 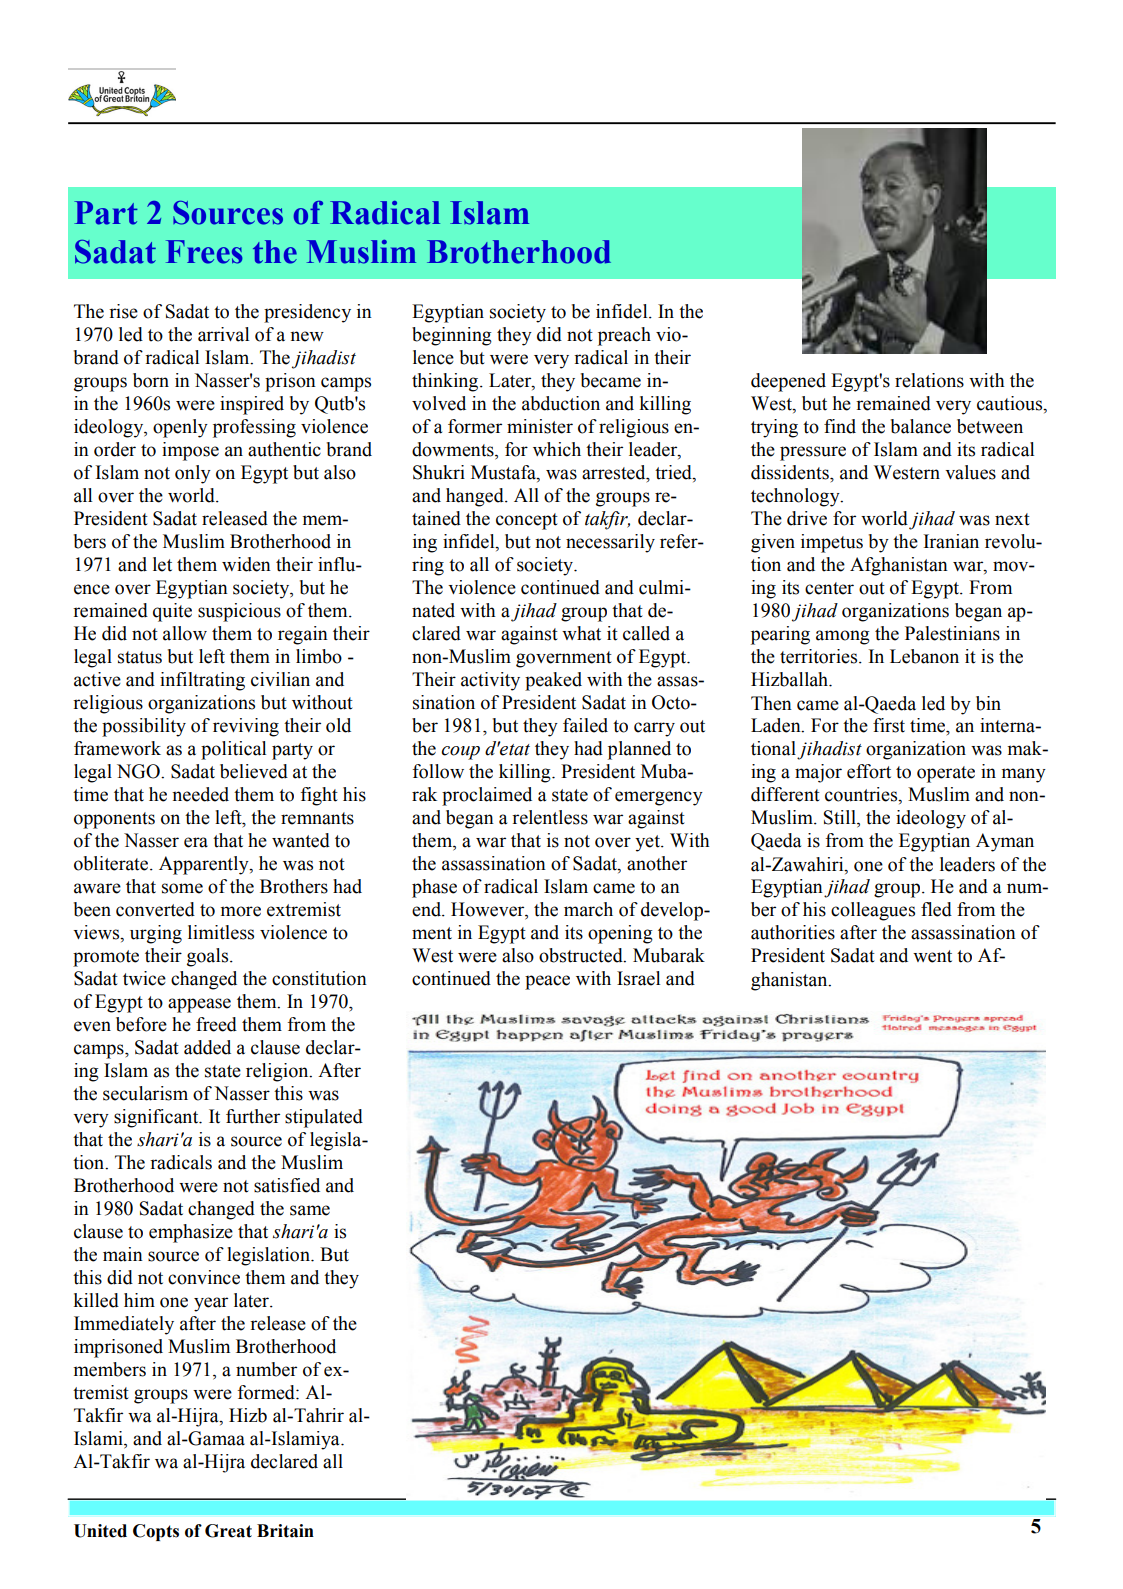 What do you see at coordinates (553, 681) in the image?
I see `peaked` at bounding box center [553, 681].
